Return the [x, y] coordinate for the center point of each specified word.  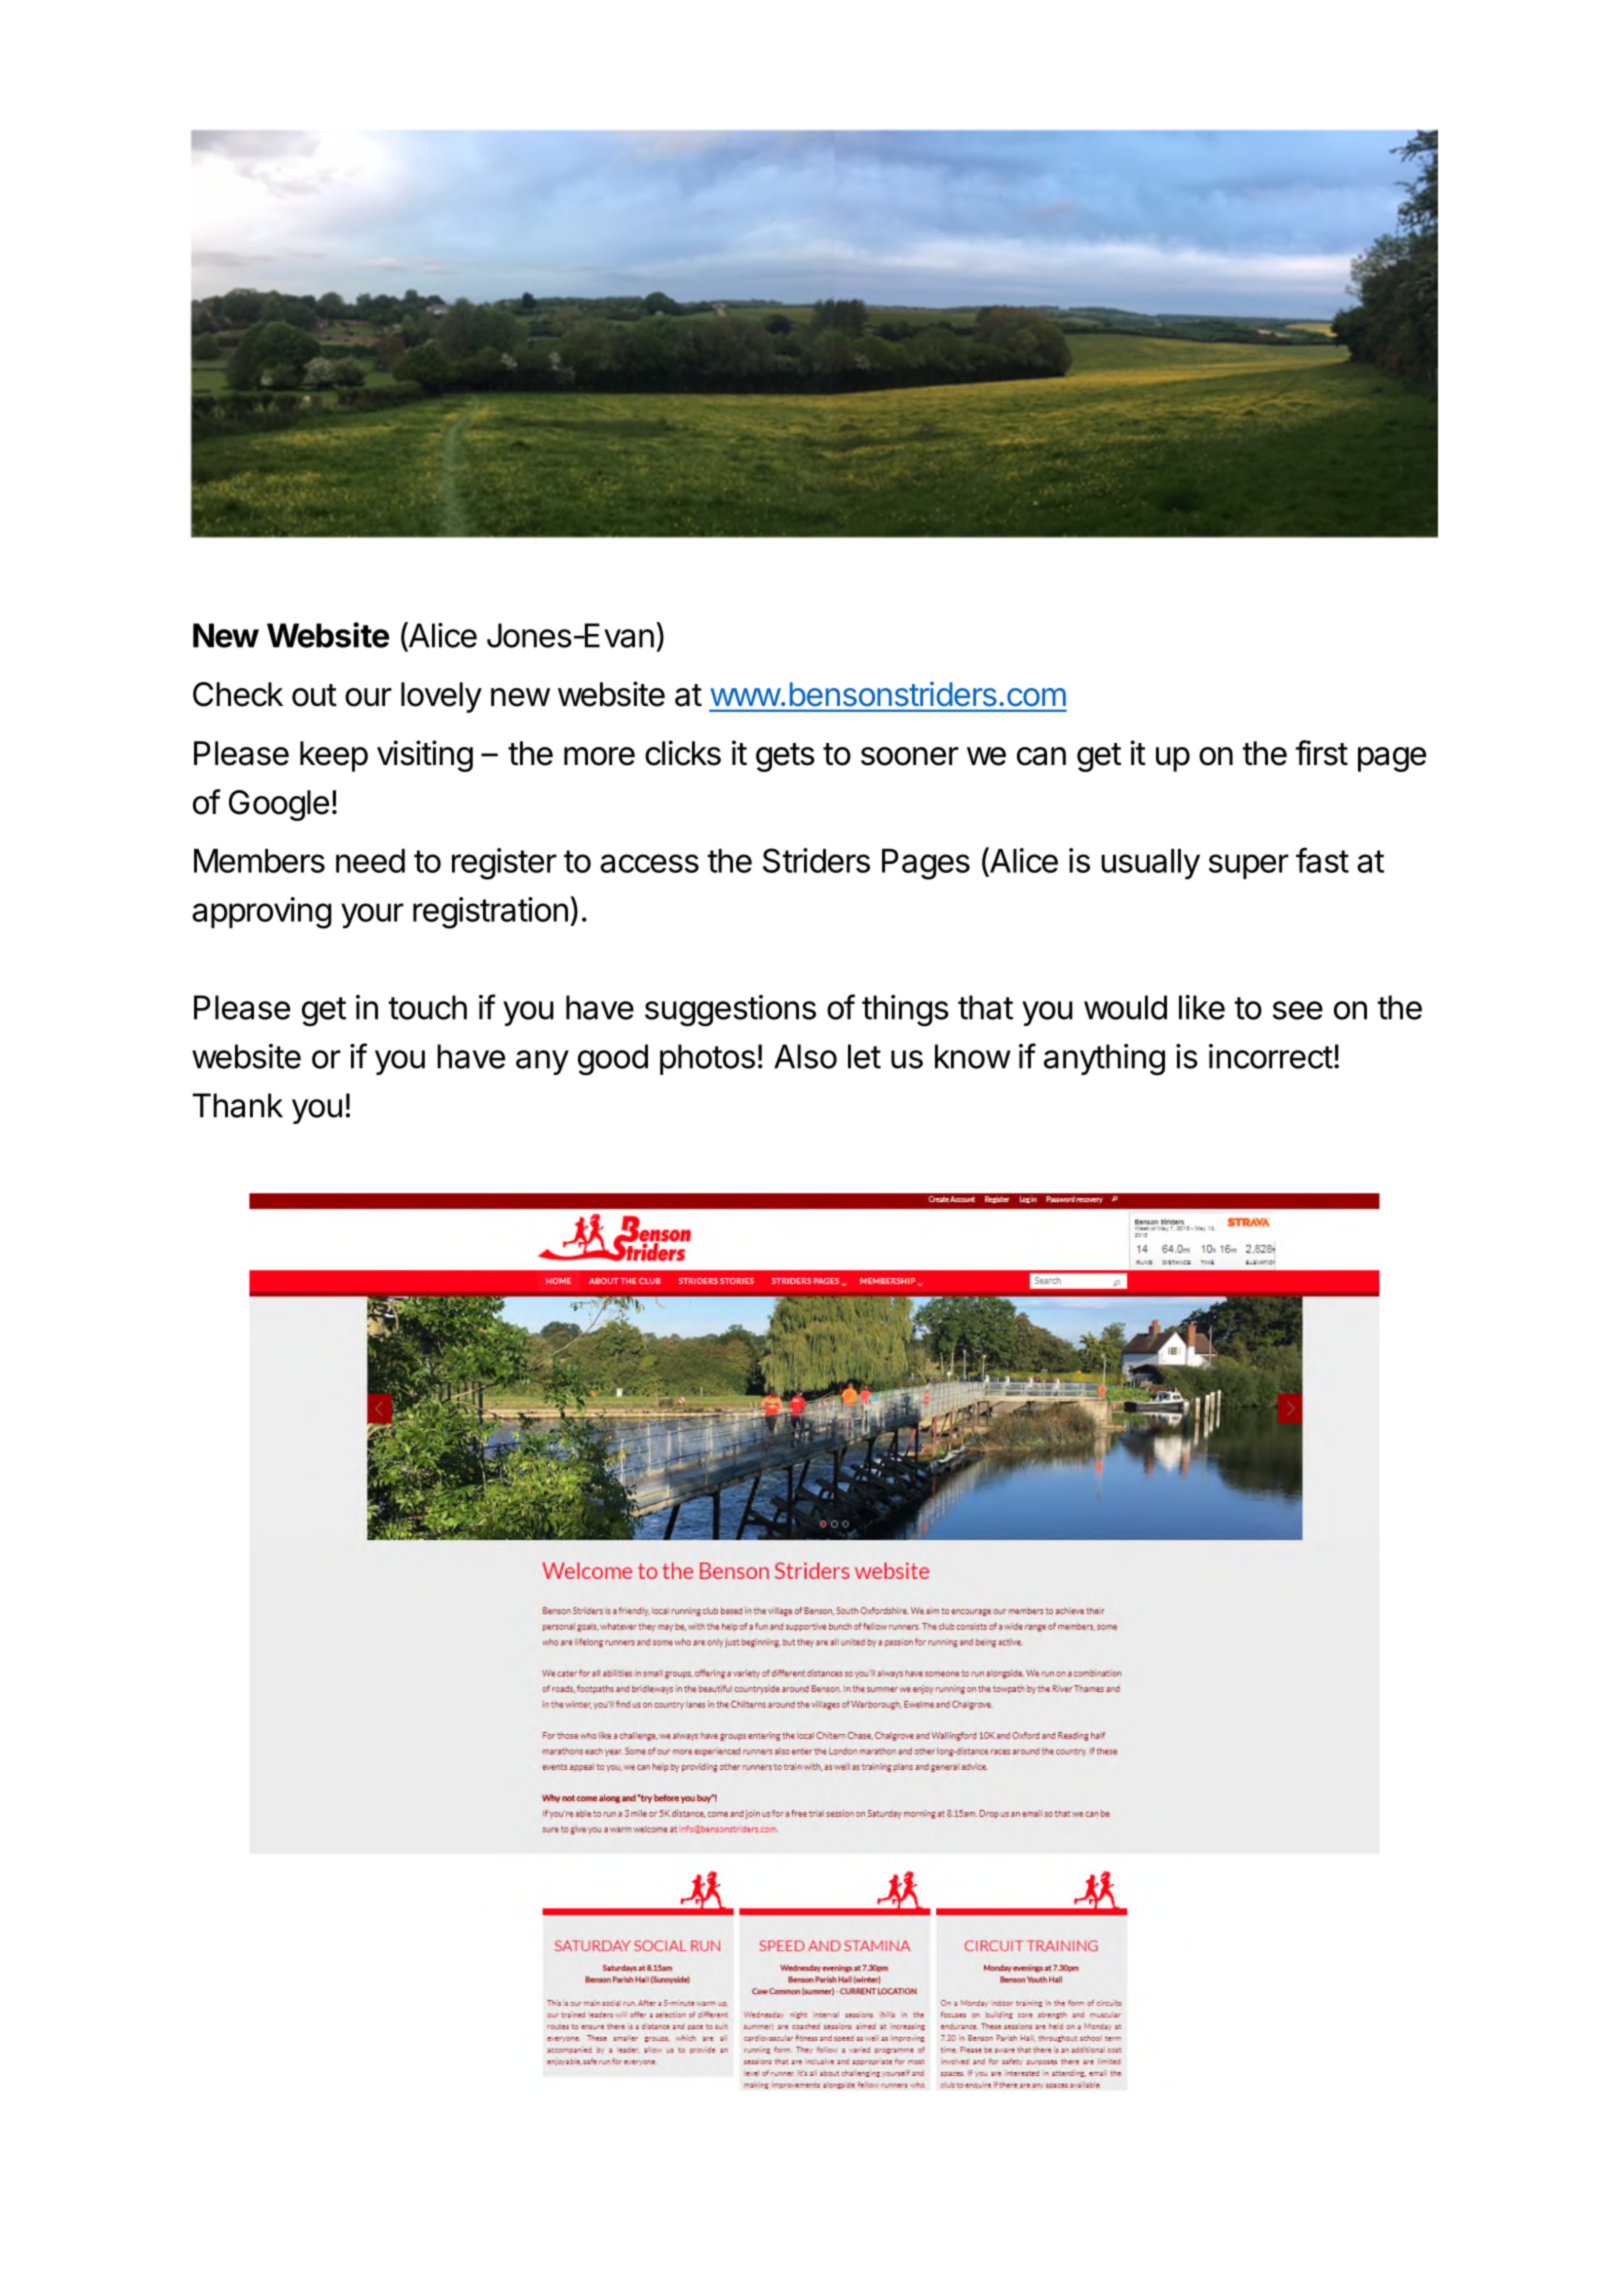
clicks [683, 753]
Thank [238, 1105]
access [649, 863]
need [370, 861]
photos [707, 1059]
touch [428, 1007]
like [1202, 1007]
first [1322, 753]
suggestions [730, 1011]
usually [1150, 864]
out [314, 695]
